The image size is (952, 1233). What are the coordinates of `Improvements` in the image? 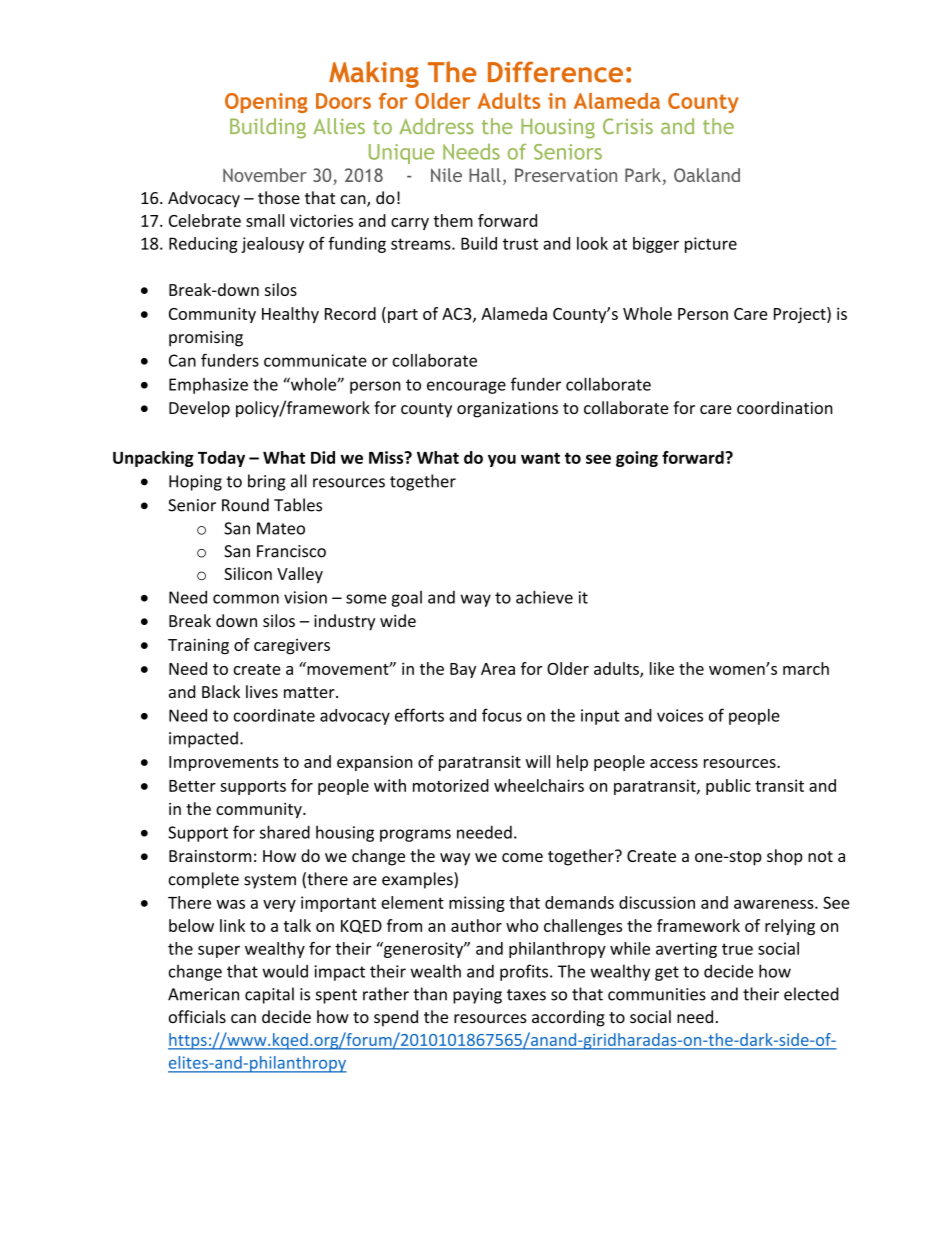 It's located at (224, 763).
